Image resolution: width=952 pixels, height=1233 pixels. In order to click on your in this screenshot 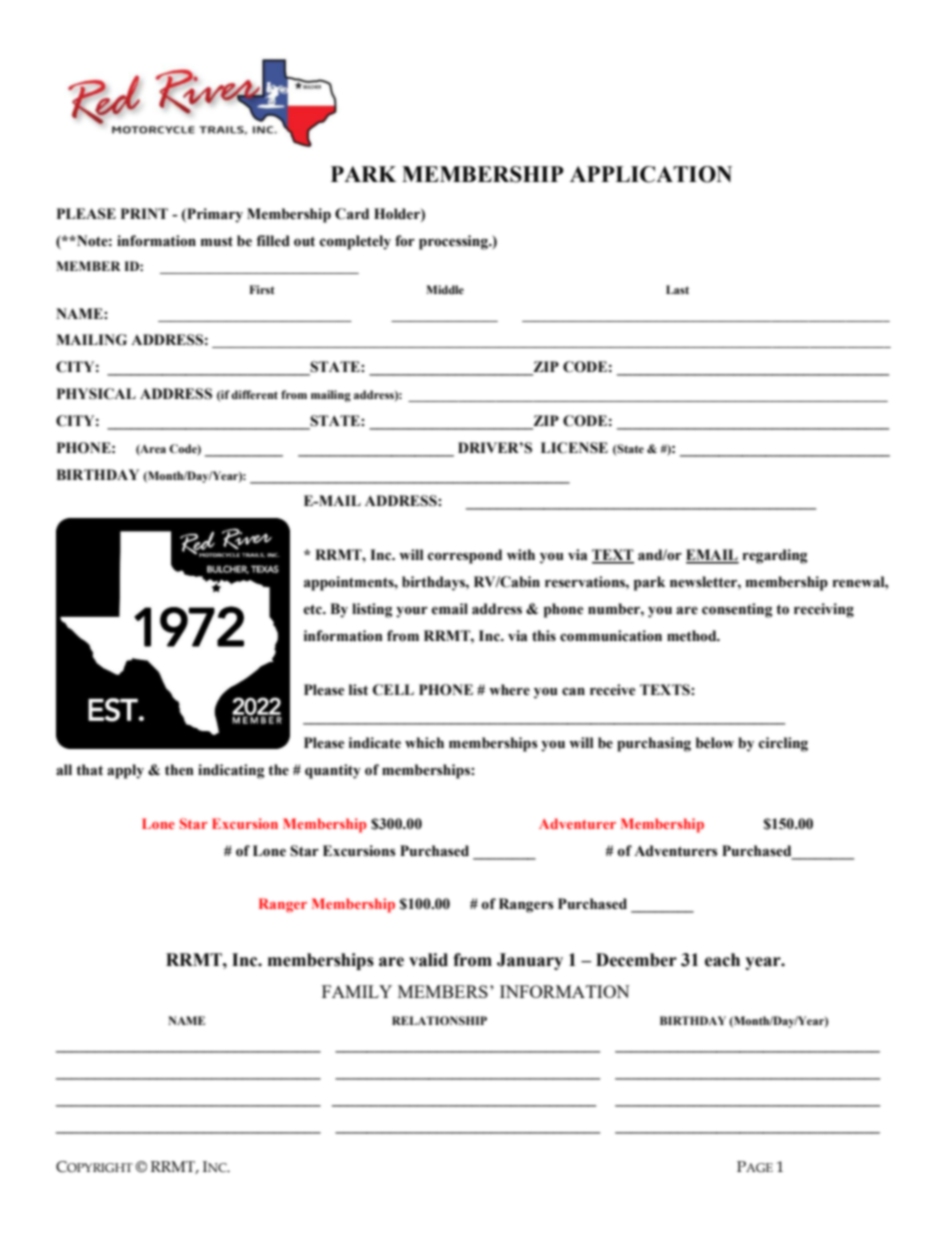, I will do `click(412, 612)`.
